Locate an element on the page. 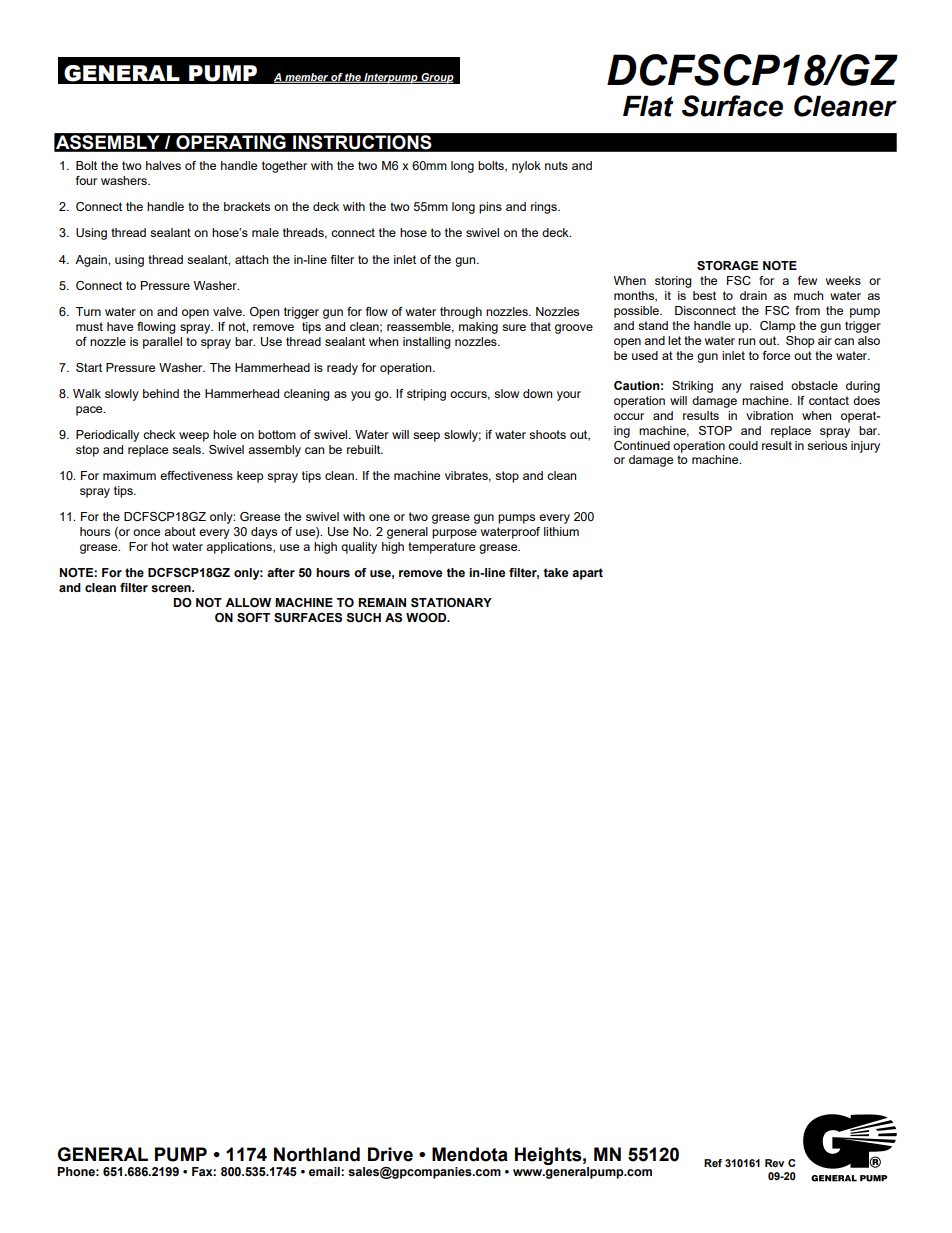 The height and width of the image is (1233, 952). nuts is located at coordinates (556, 165).
